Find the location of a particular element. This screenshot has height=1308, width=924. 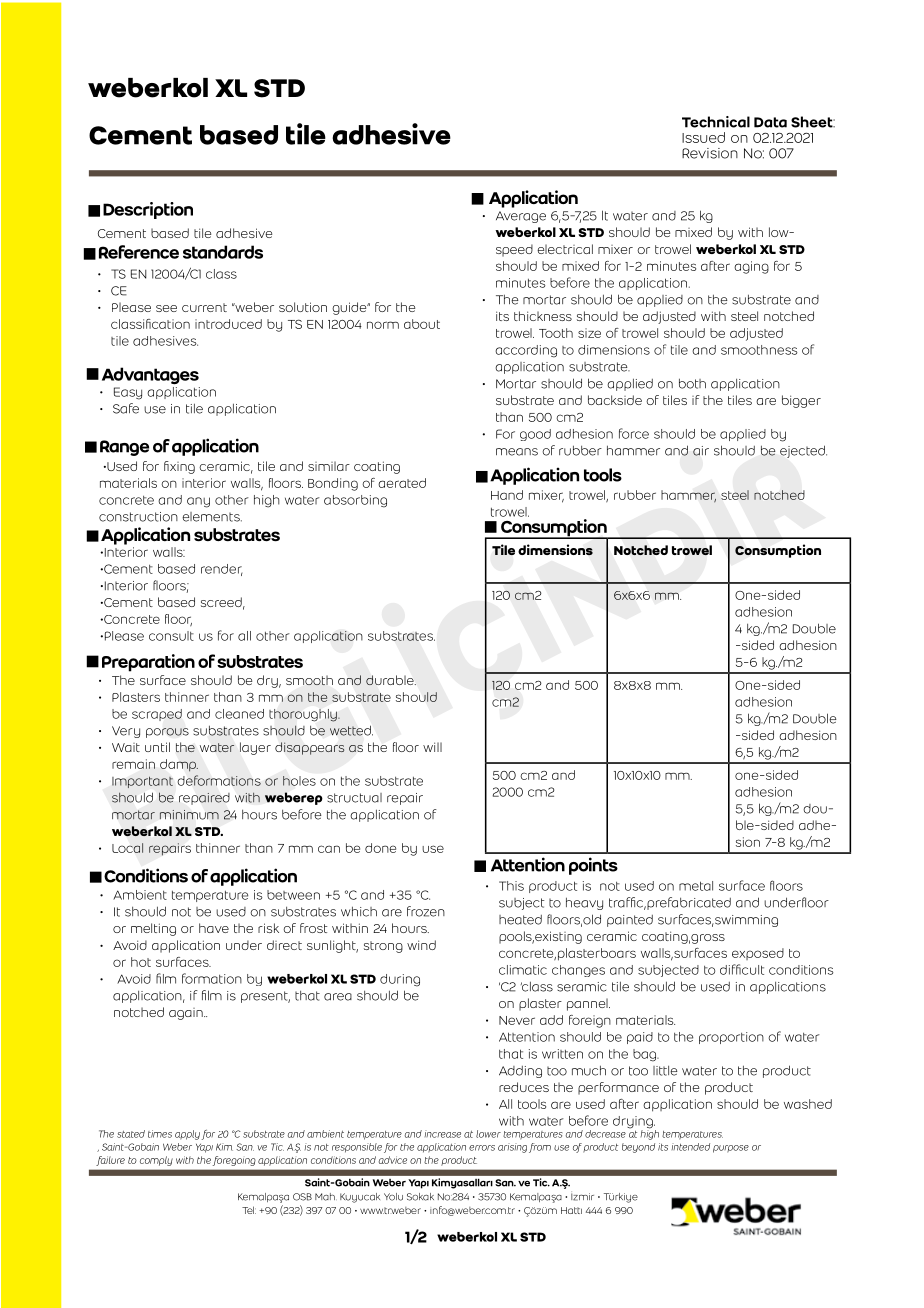

Issued is located at coordinates (703, 137).
